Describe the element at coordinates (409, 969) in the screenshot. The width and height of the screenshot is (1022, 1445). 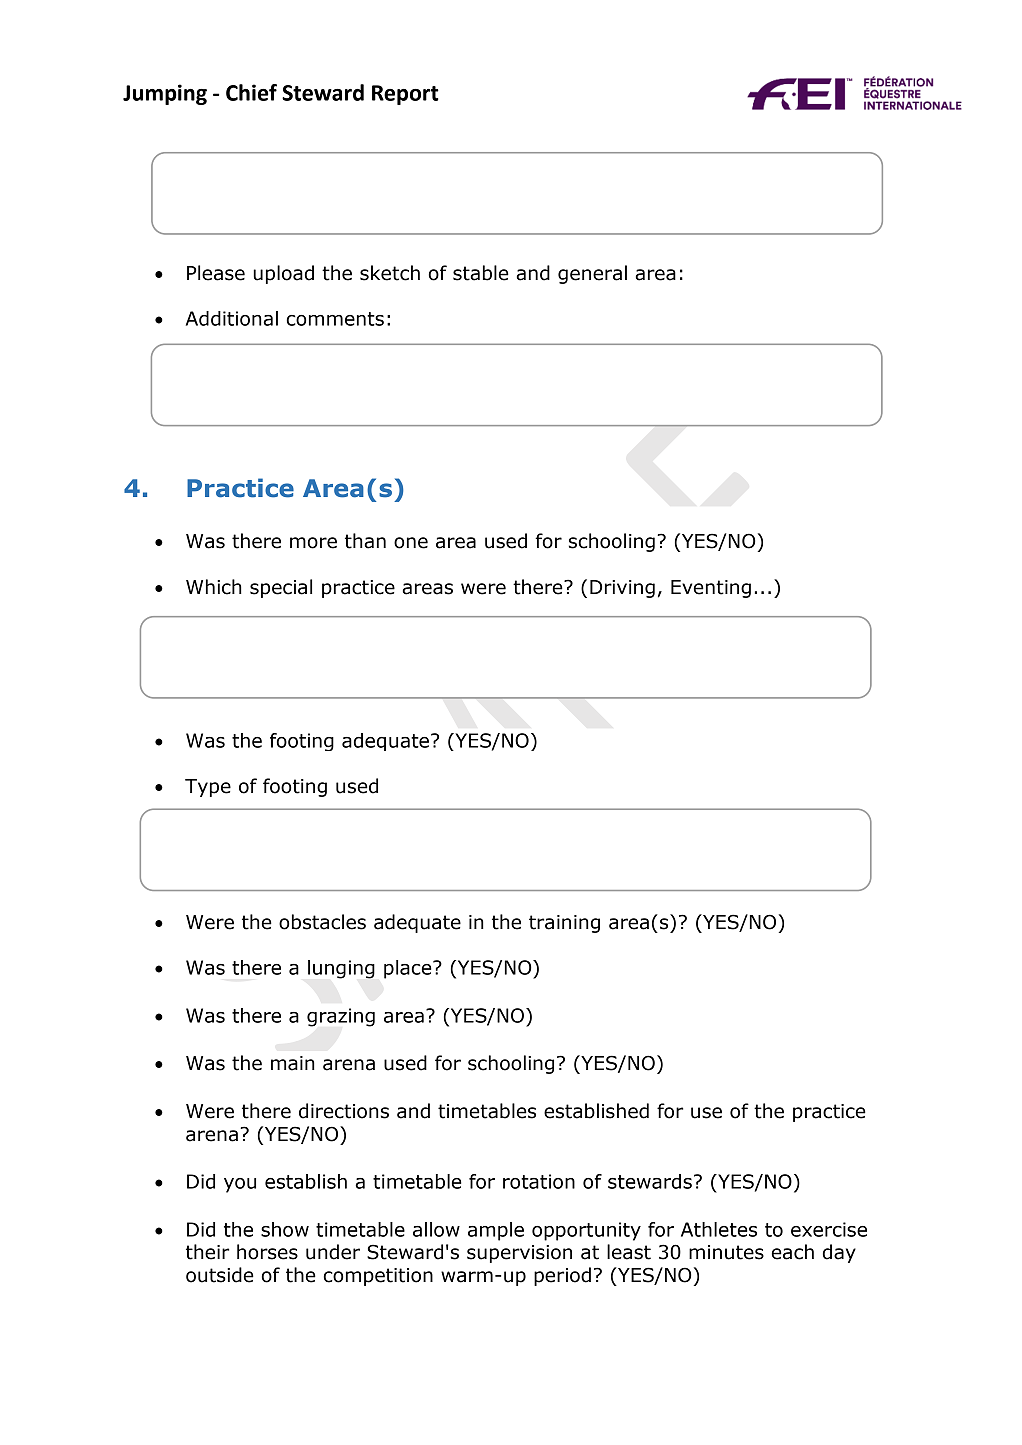
I see `place` at that location.
